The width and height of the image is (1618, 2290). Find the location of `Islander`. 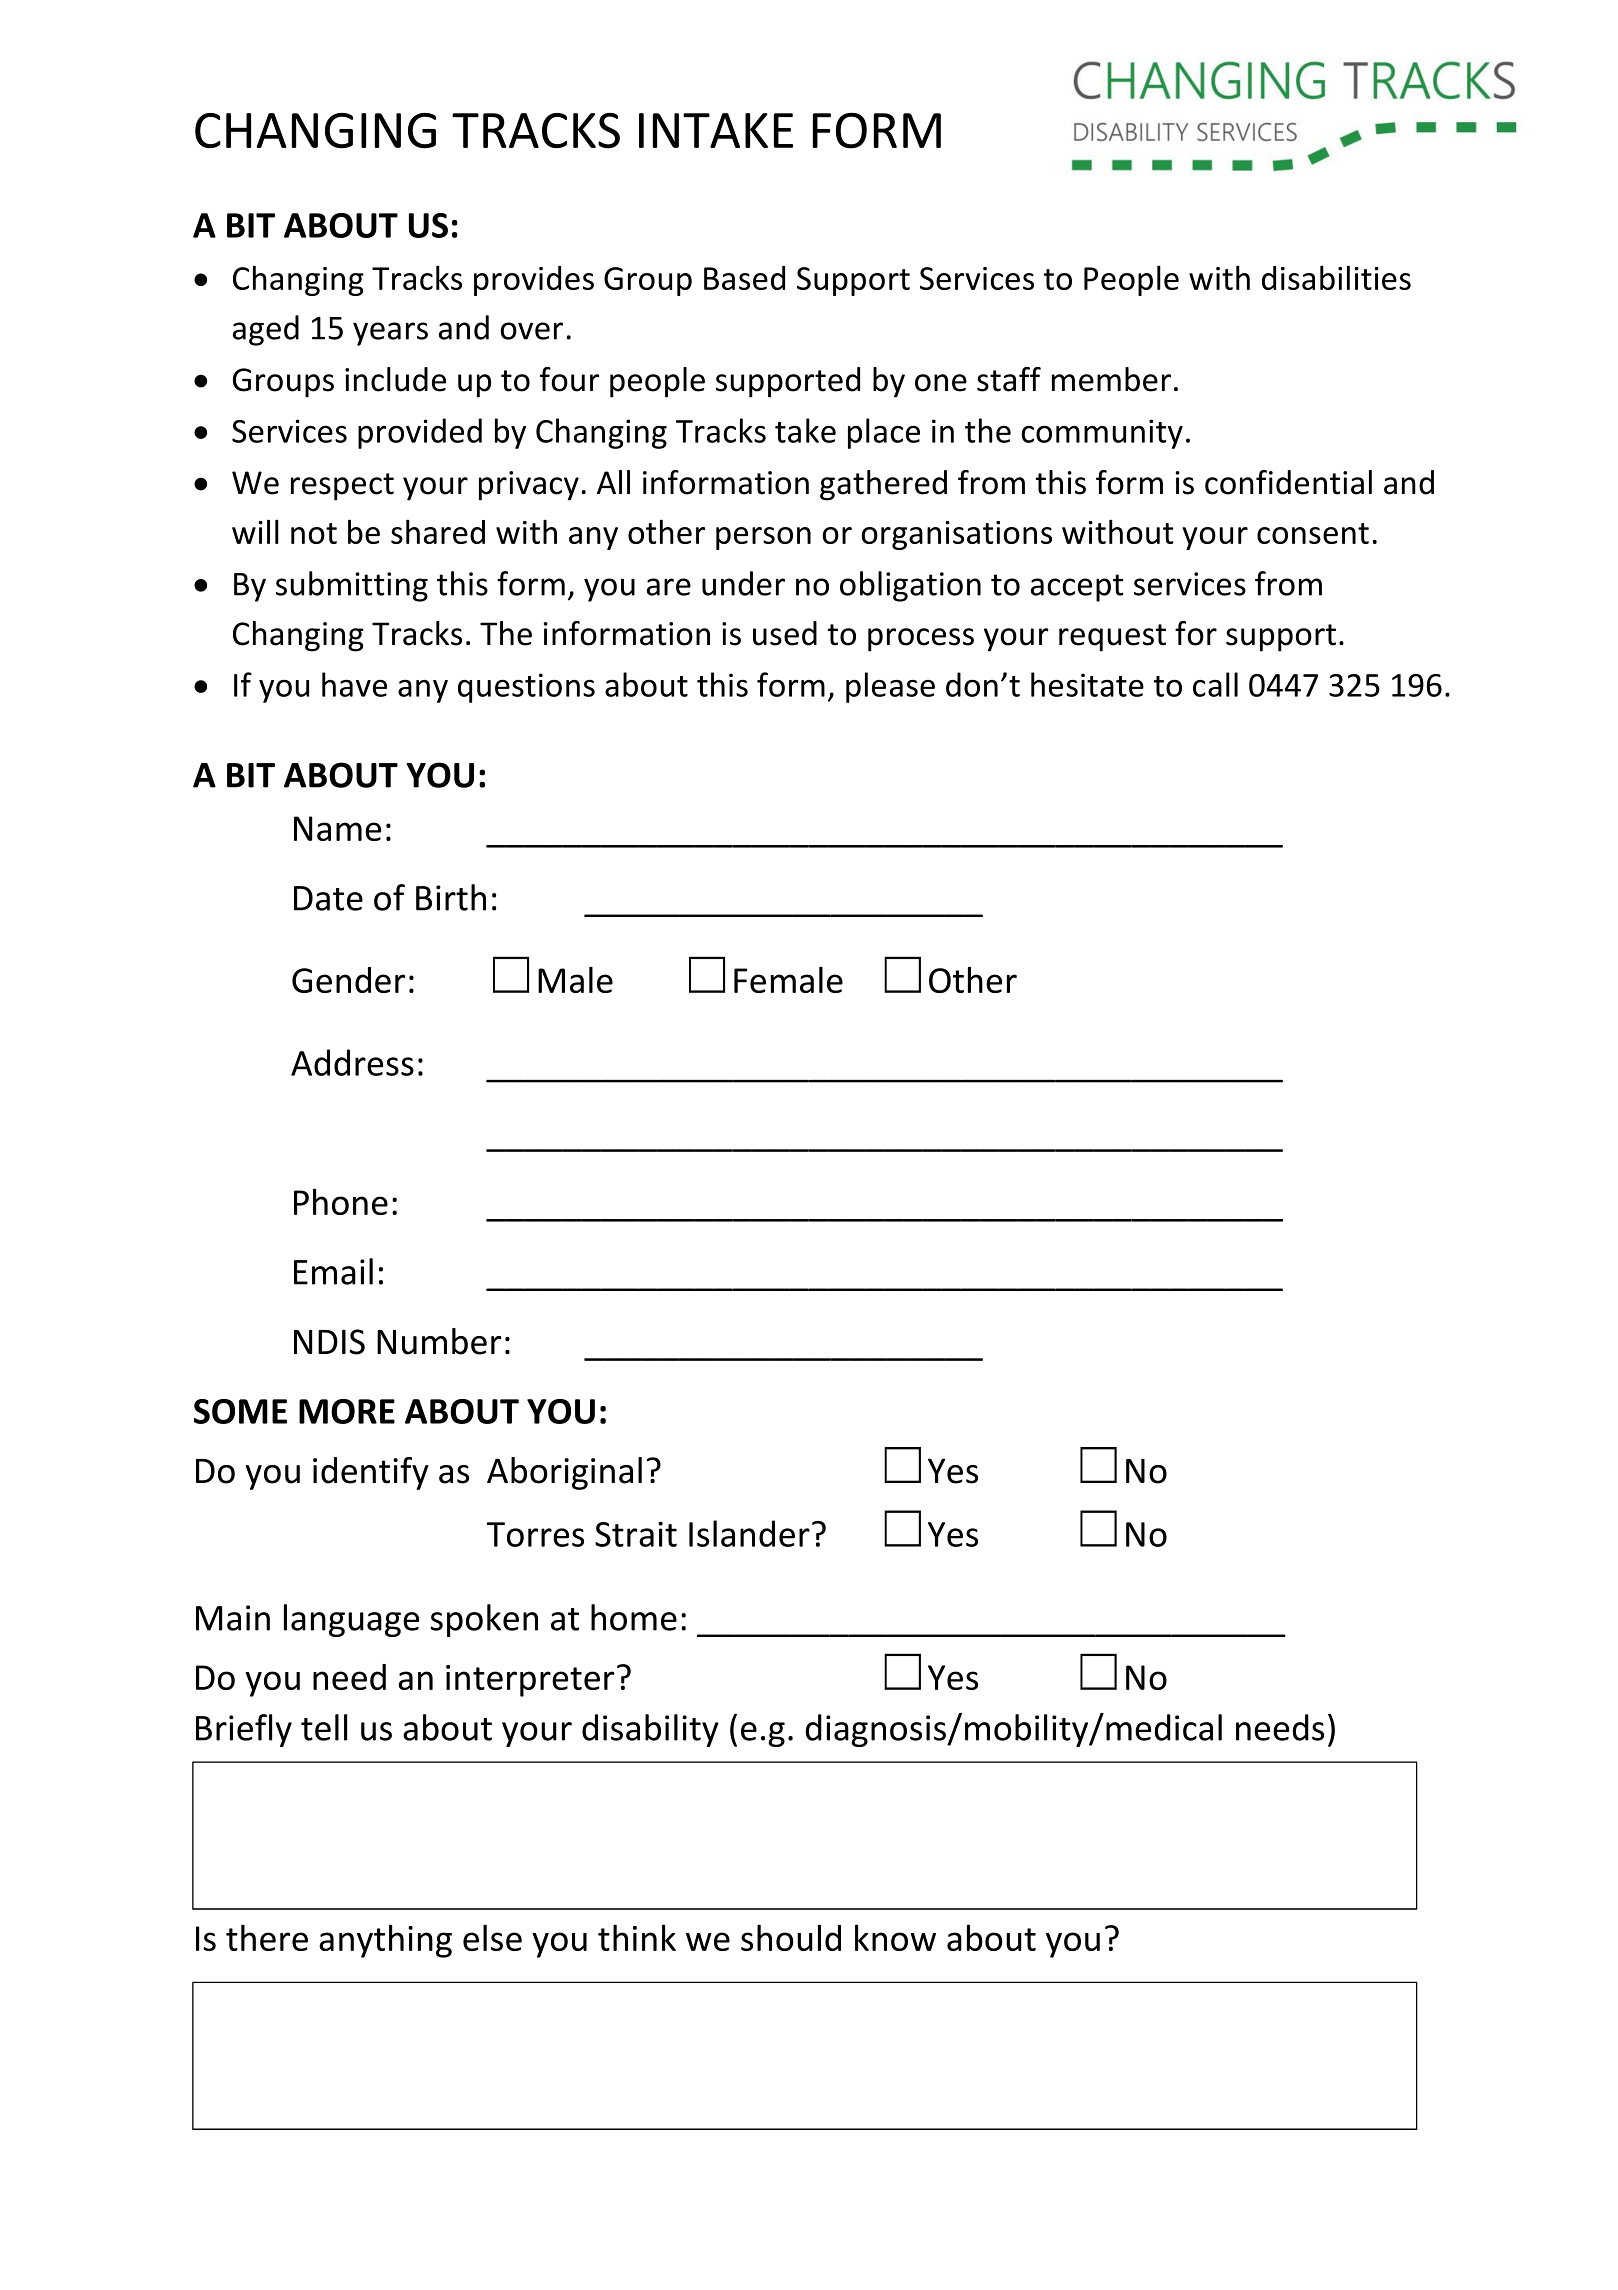

Islander is located at coordinates (749, 1533).
